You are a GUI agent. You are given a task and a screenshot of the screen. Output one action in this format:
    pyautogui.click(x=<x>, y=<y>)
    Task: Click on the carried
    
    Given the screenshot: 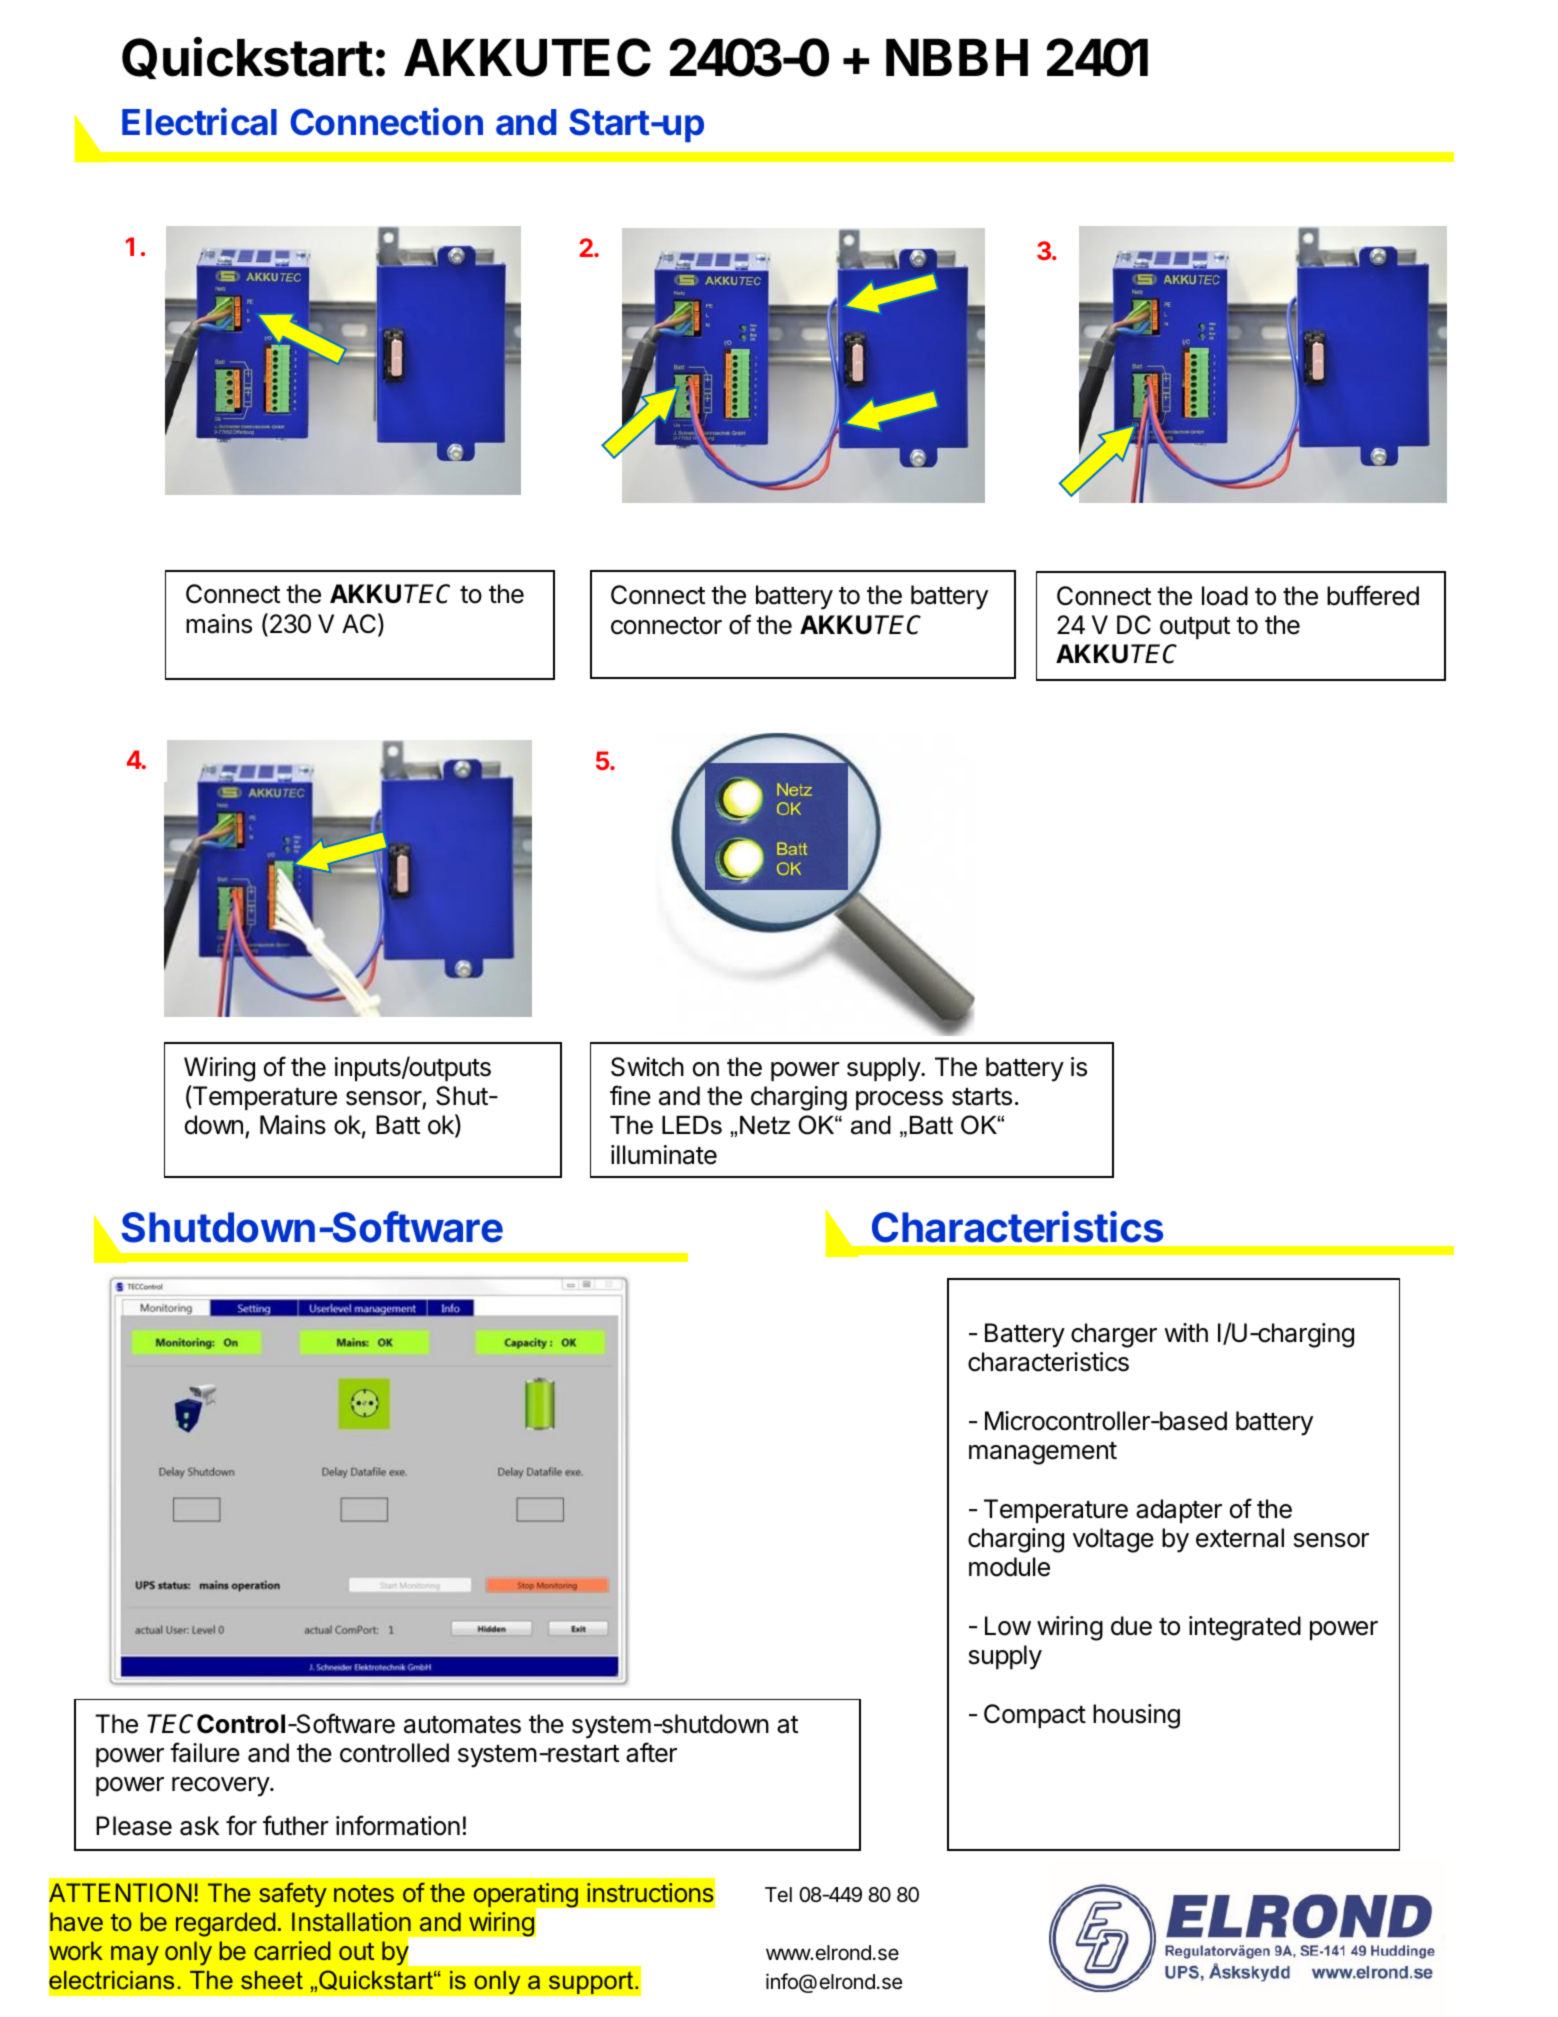 What is the action you would take?
    pyautogui.click(x=292, y=1950)
